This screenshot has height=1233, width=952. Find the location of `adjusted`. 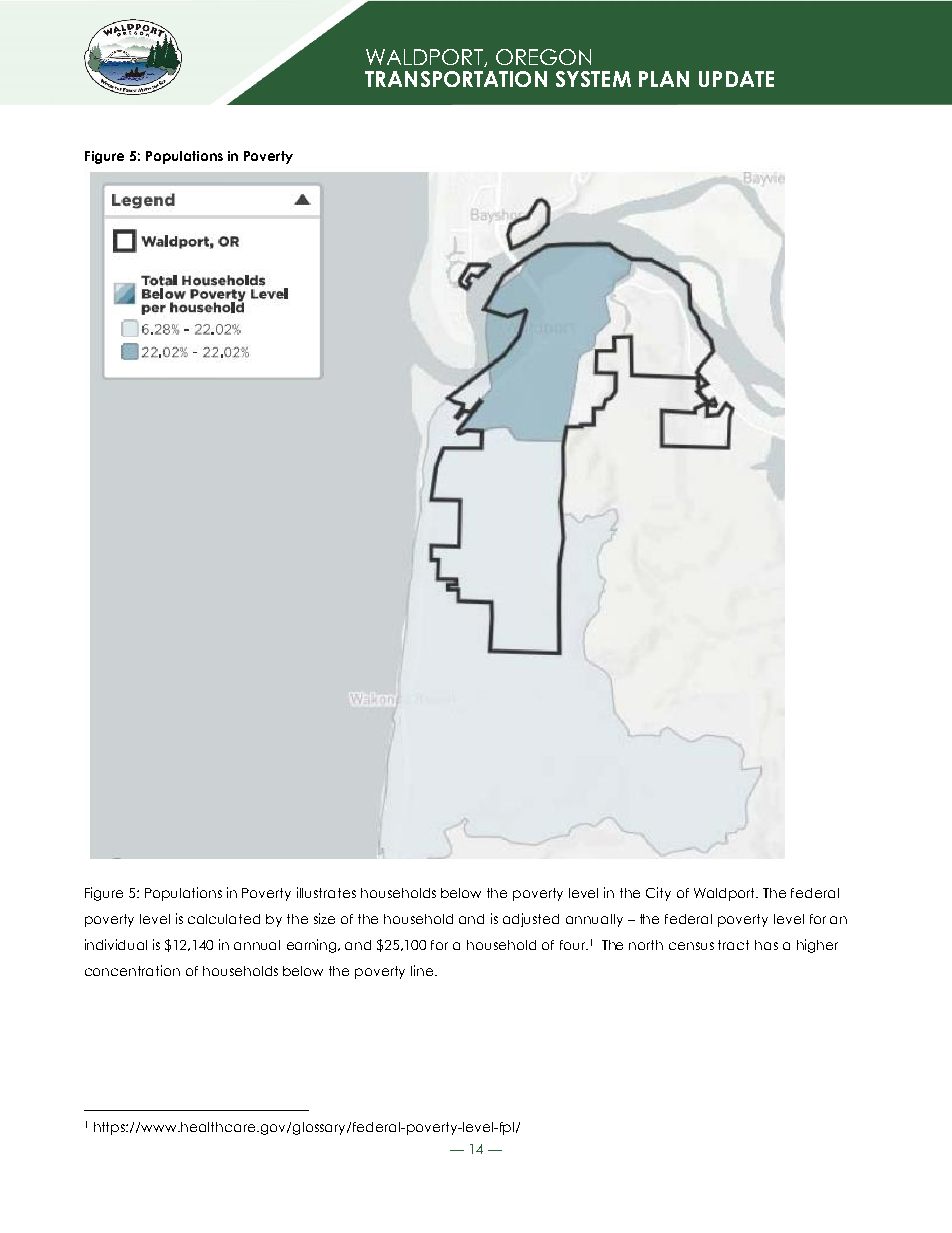

adjusted is located at coordinates (531, 920).
